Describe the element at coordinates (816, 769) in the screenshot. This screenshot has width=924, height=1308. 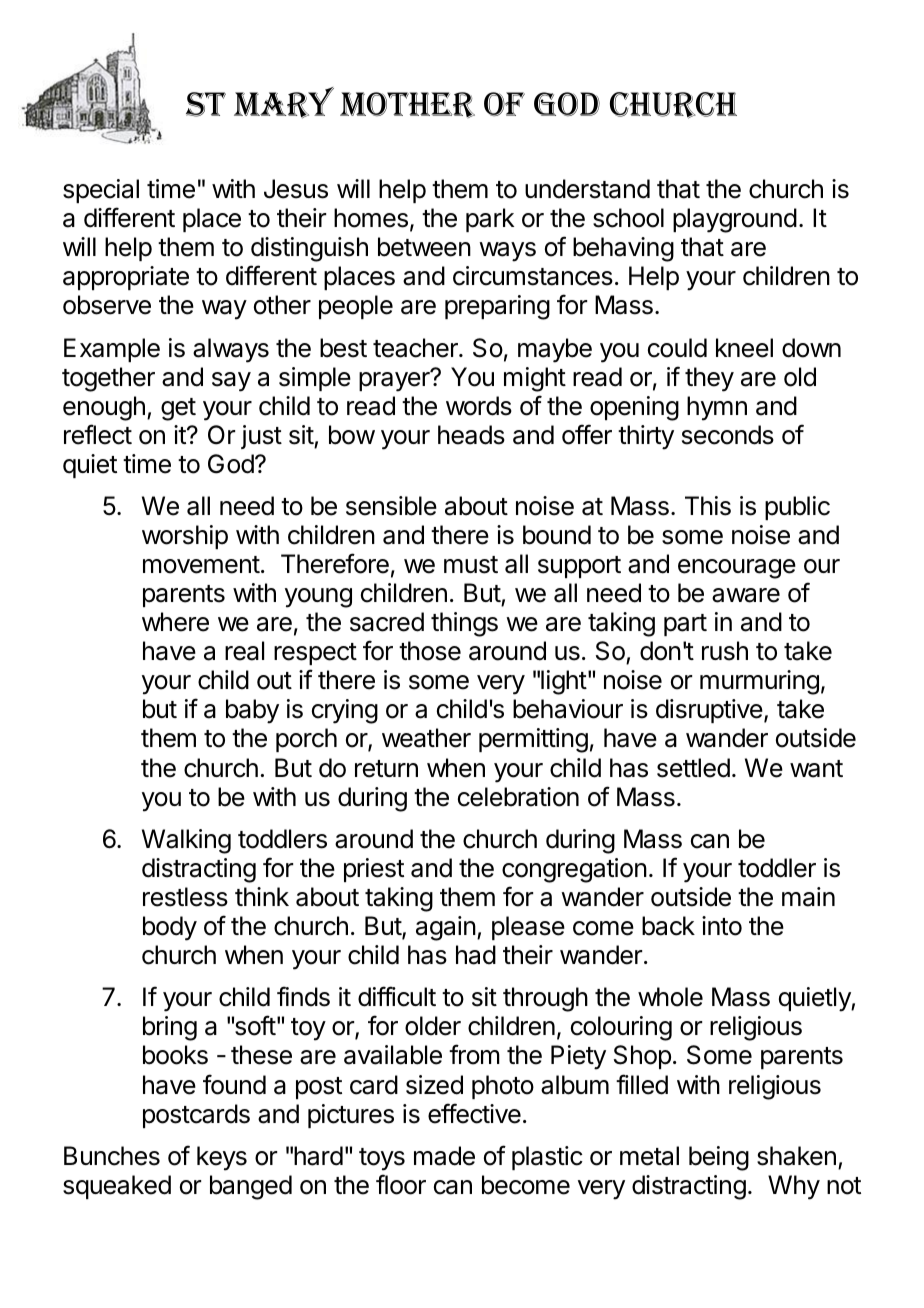
I see `want` at that location.
